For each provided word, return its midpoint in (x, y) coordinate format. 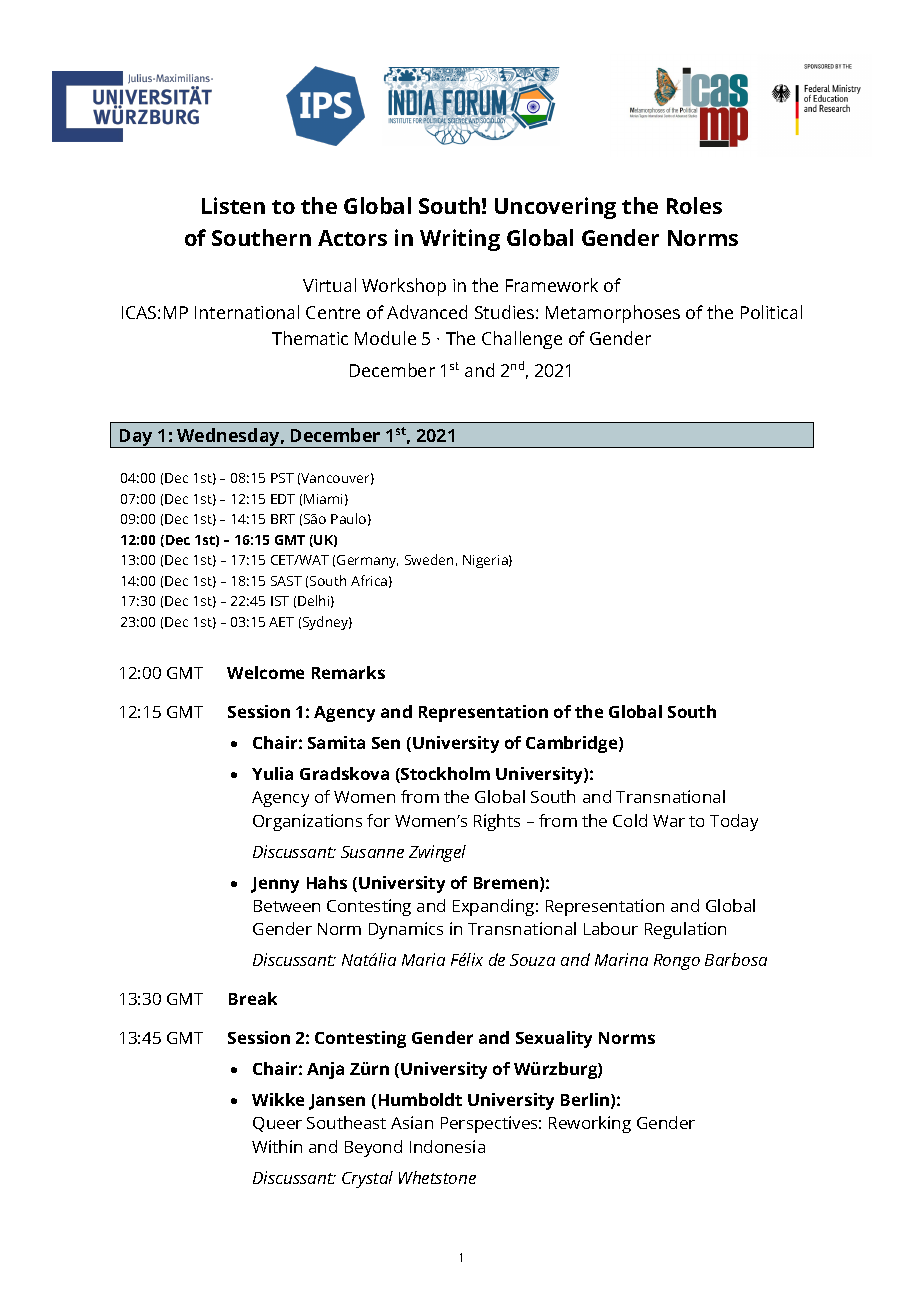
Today (734, 822)
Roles (694, 205)
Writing (460, 240)
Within (277, 1146)
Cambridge (573, 744)
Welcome (265, 672)
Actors (352, 238)
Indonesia (447, 1146)
